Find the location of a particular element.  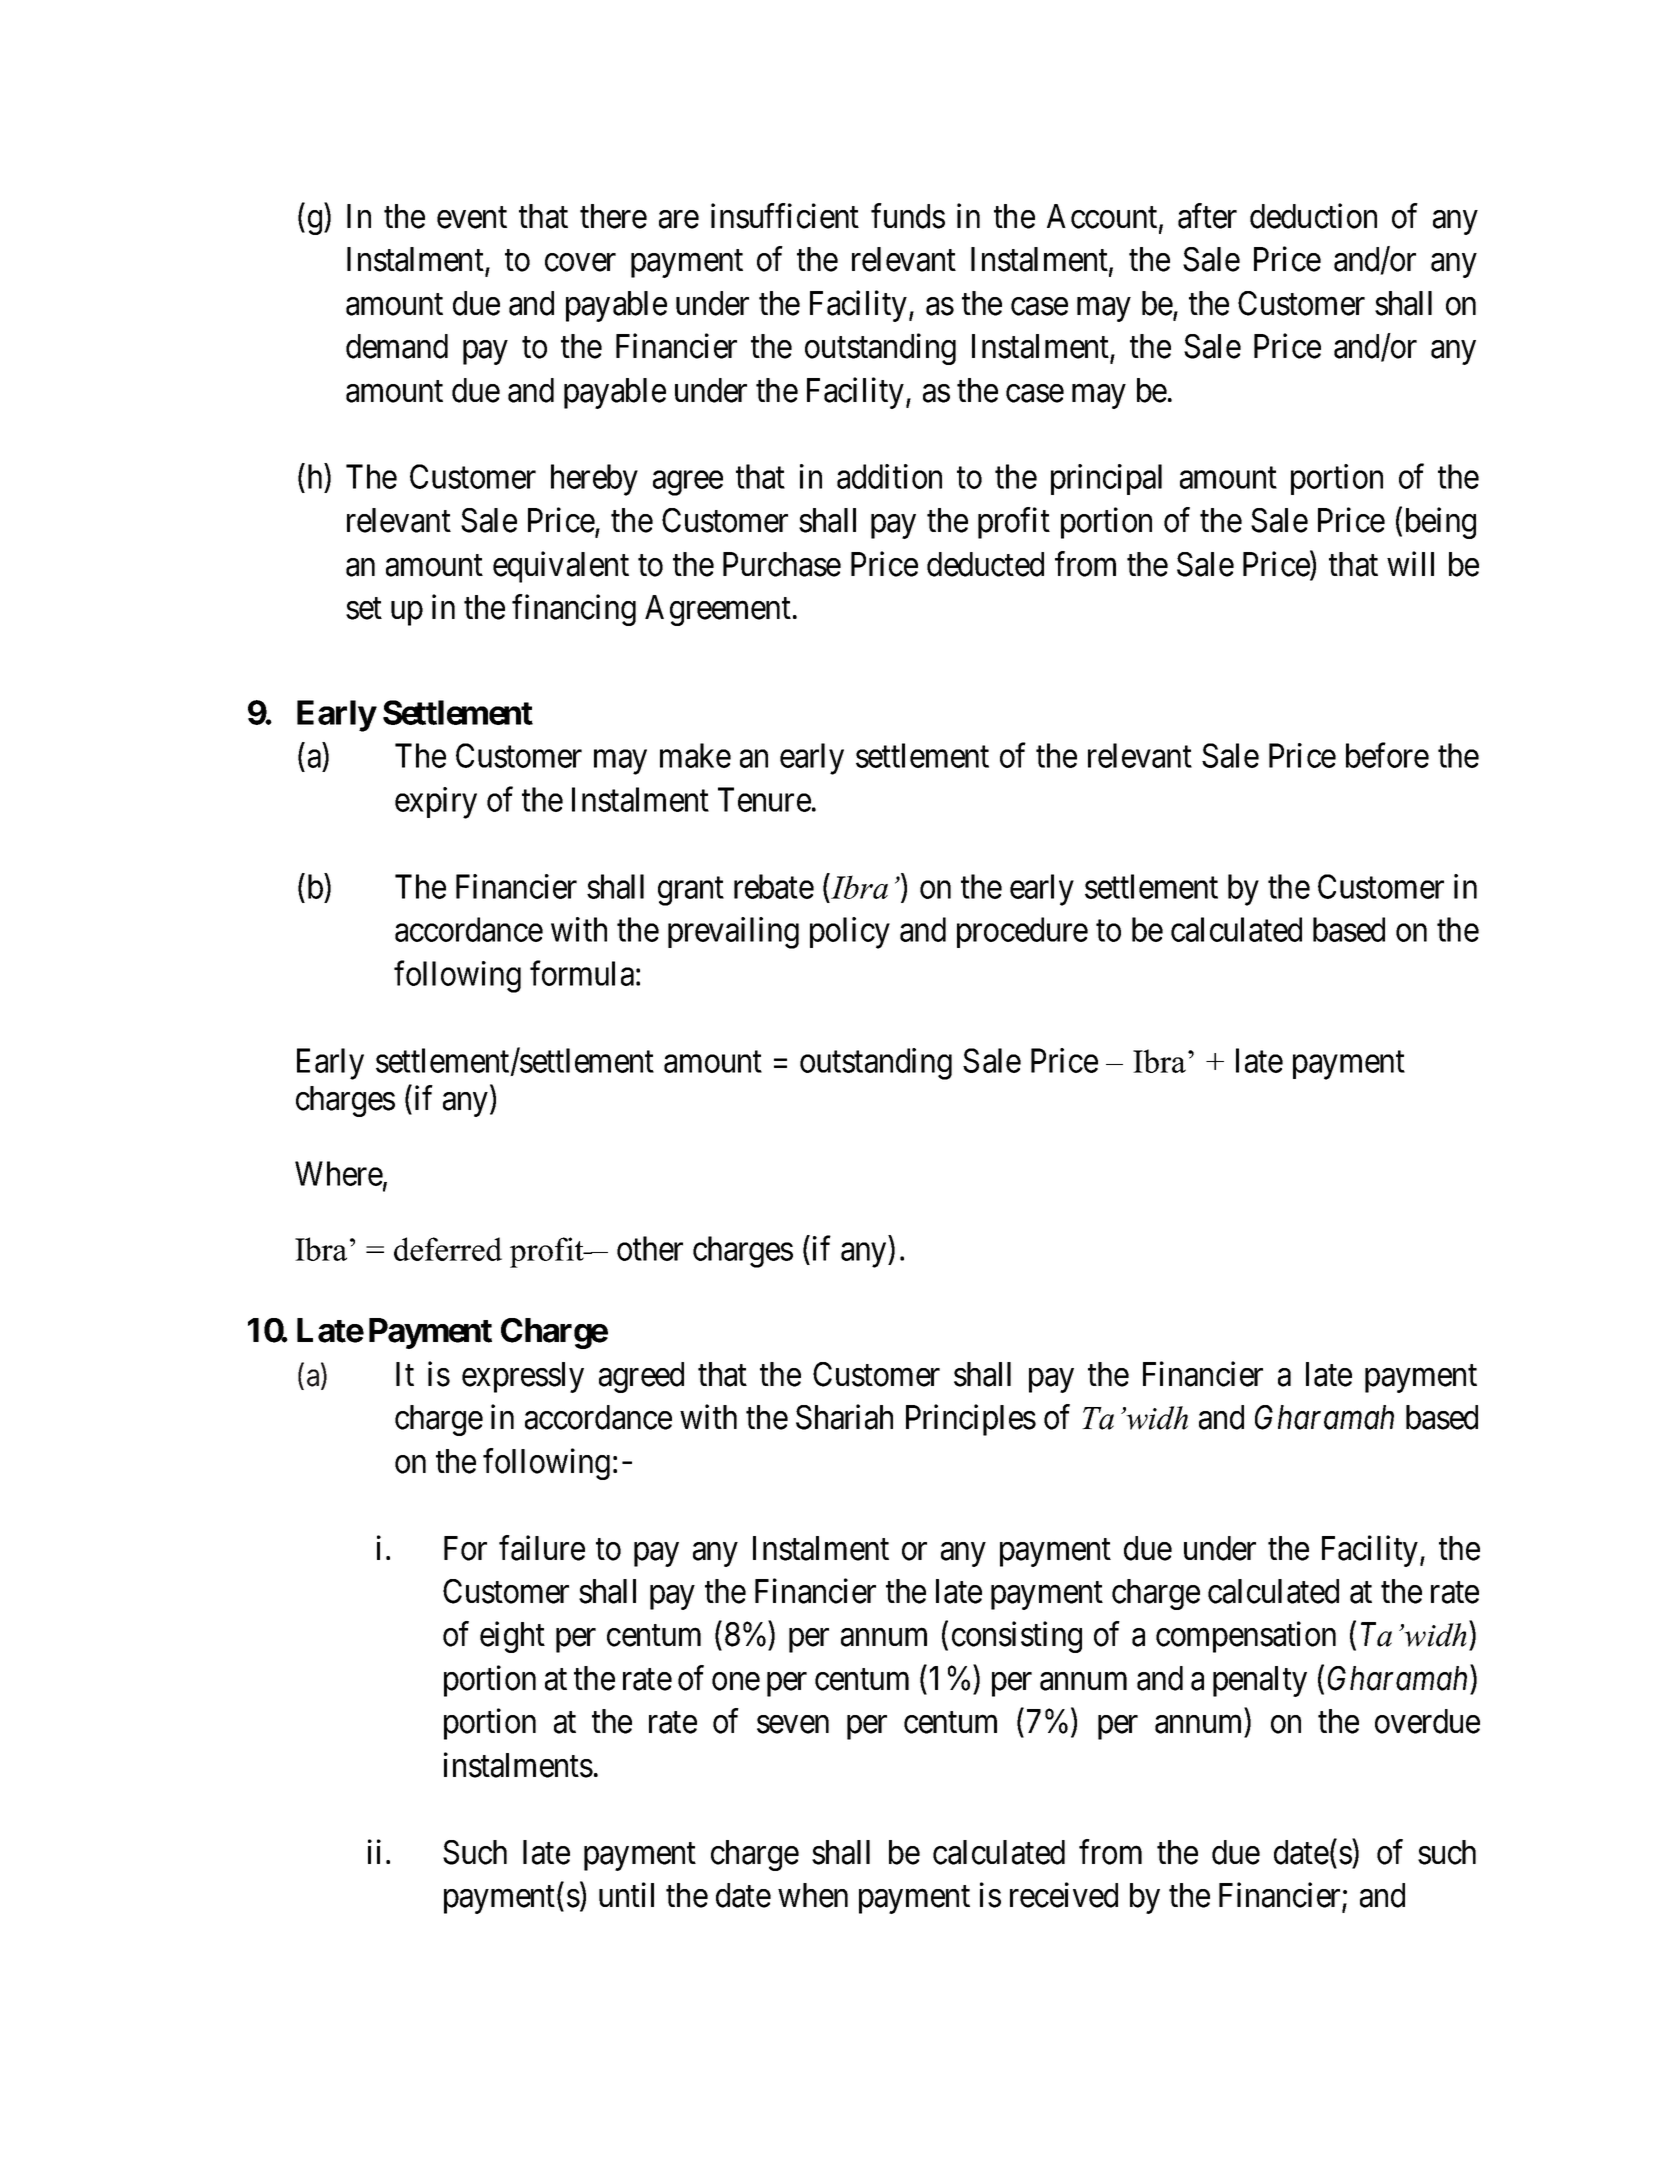

expiry is located at coordinates (436, 803).
